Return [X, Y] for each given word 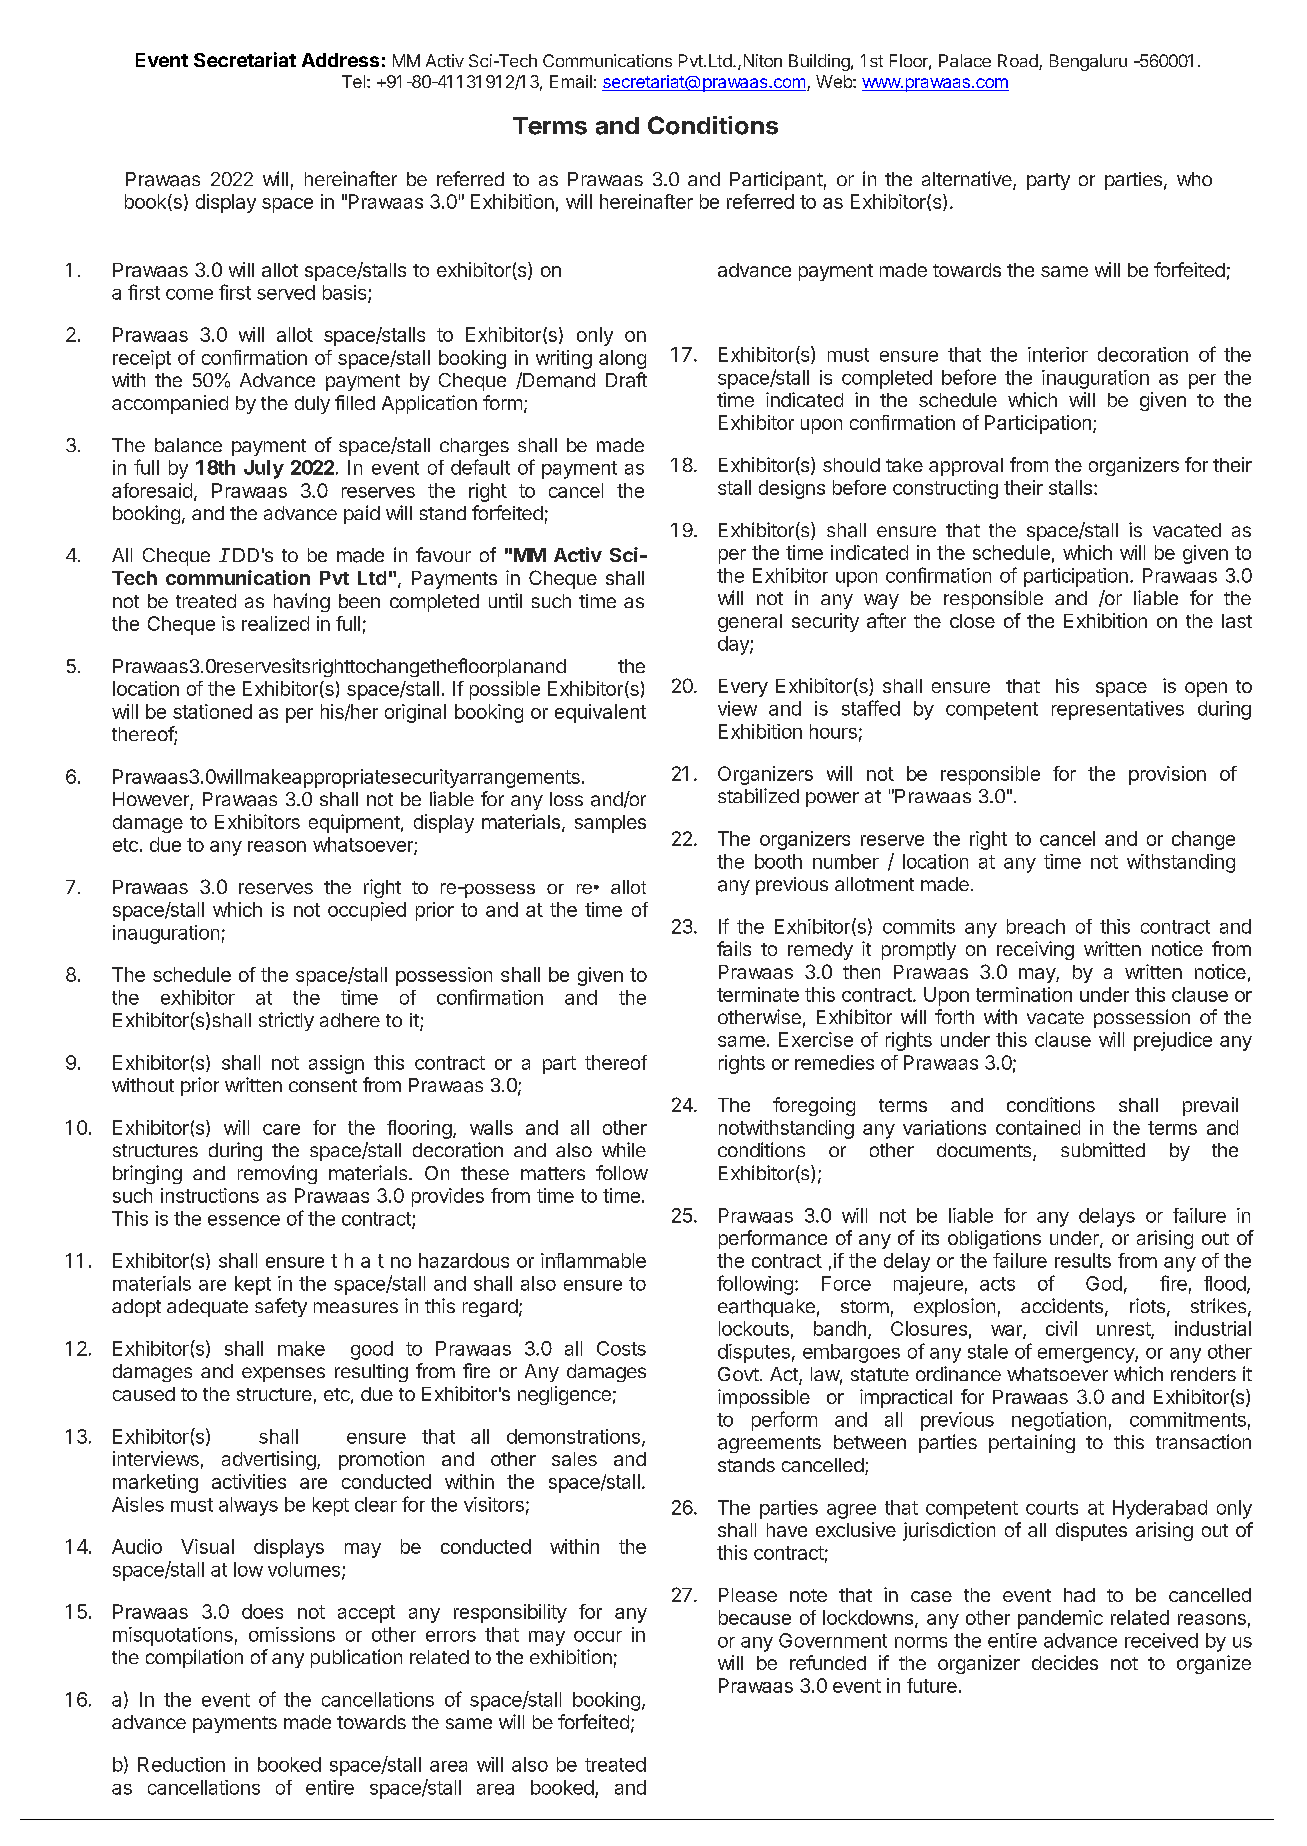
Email [571, 81]
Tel [353, 81]
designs [792, 489]
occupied [367, 911]
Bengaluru [1088, 62]
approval [966, 467]
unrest [1124, 1330]
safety [281, 1307]
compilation [194, 1658]
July [264, 469]
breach [1036, 926]
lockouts [754, 1328]
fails [734, 948]
